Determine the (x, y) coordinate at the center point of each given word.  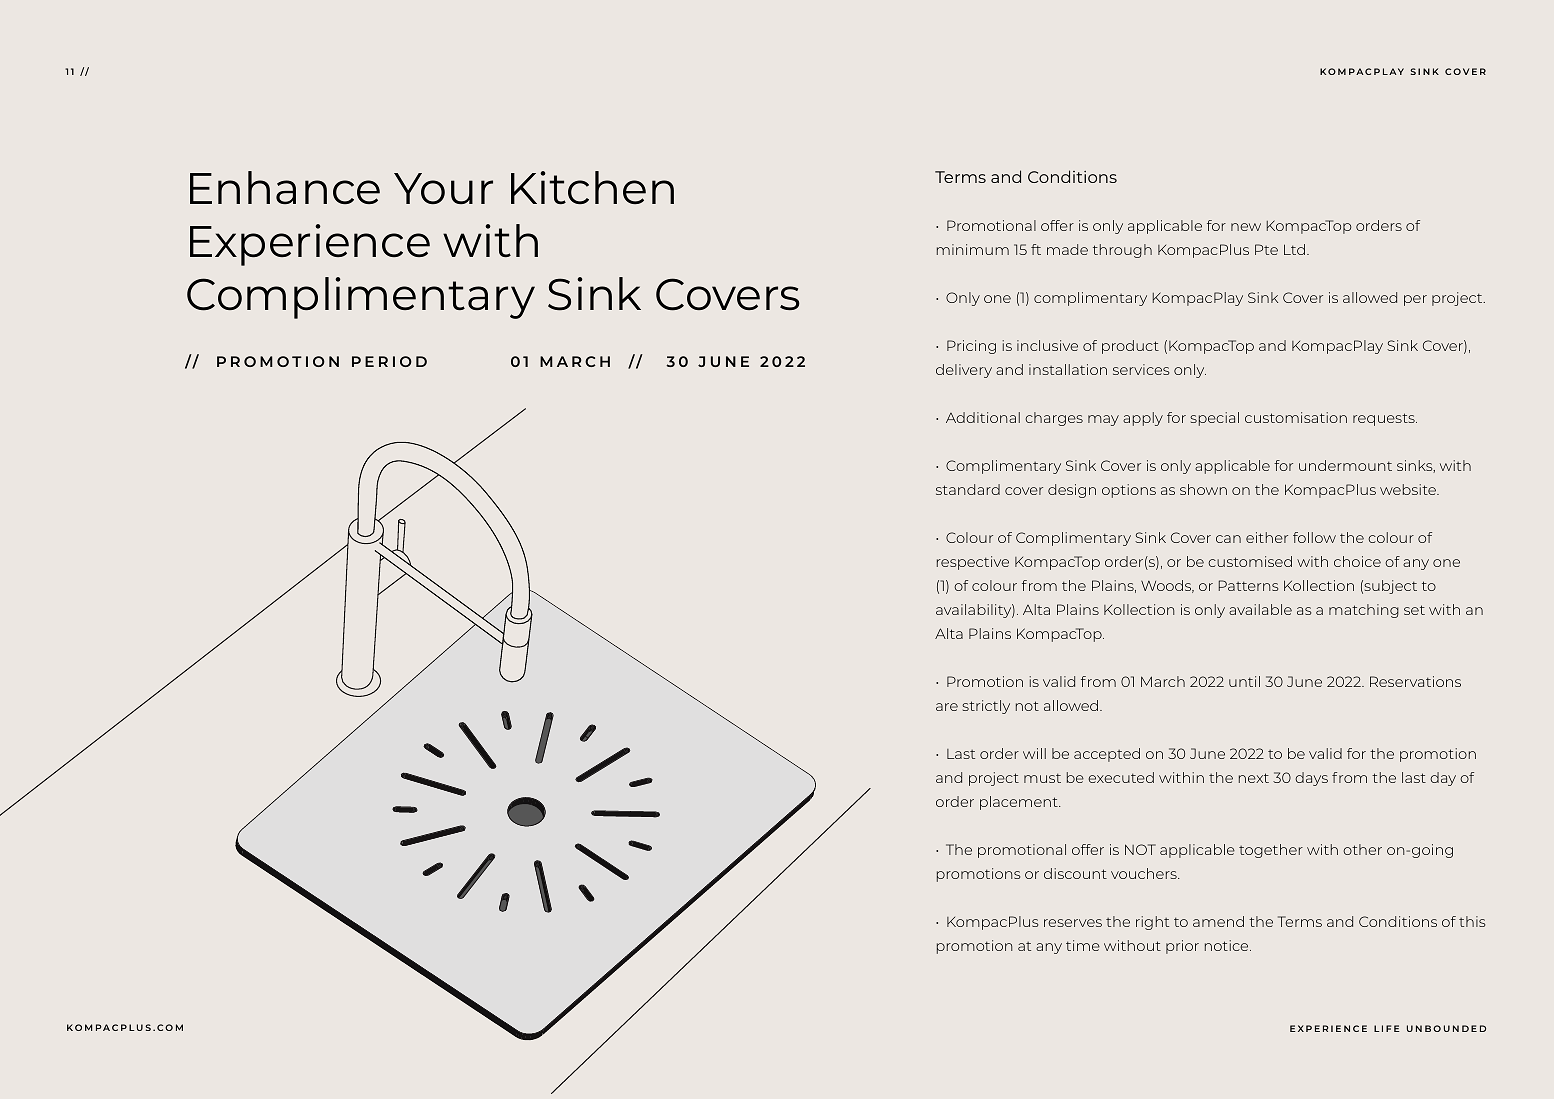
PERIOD (389, 361)
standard (968, 489)
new (1246, 227)
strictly (986, 707)
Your (443, 188)
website (1409, 489)
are (947, 707)
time (1083, 945)
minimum (973, 249)
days (1311, 779)
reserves (1073, 923)
